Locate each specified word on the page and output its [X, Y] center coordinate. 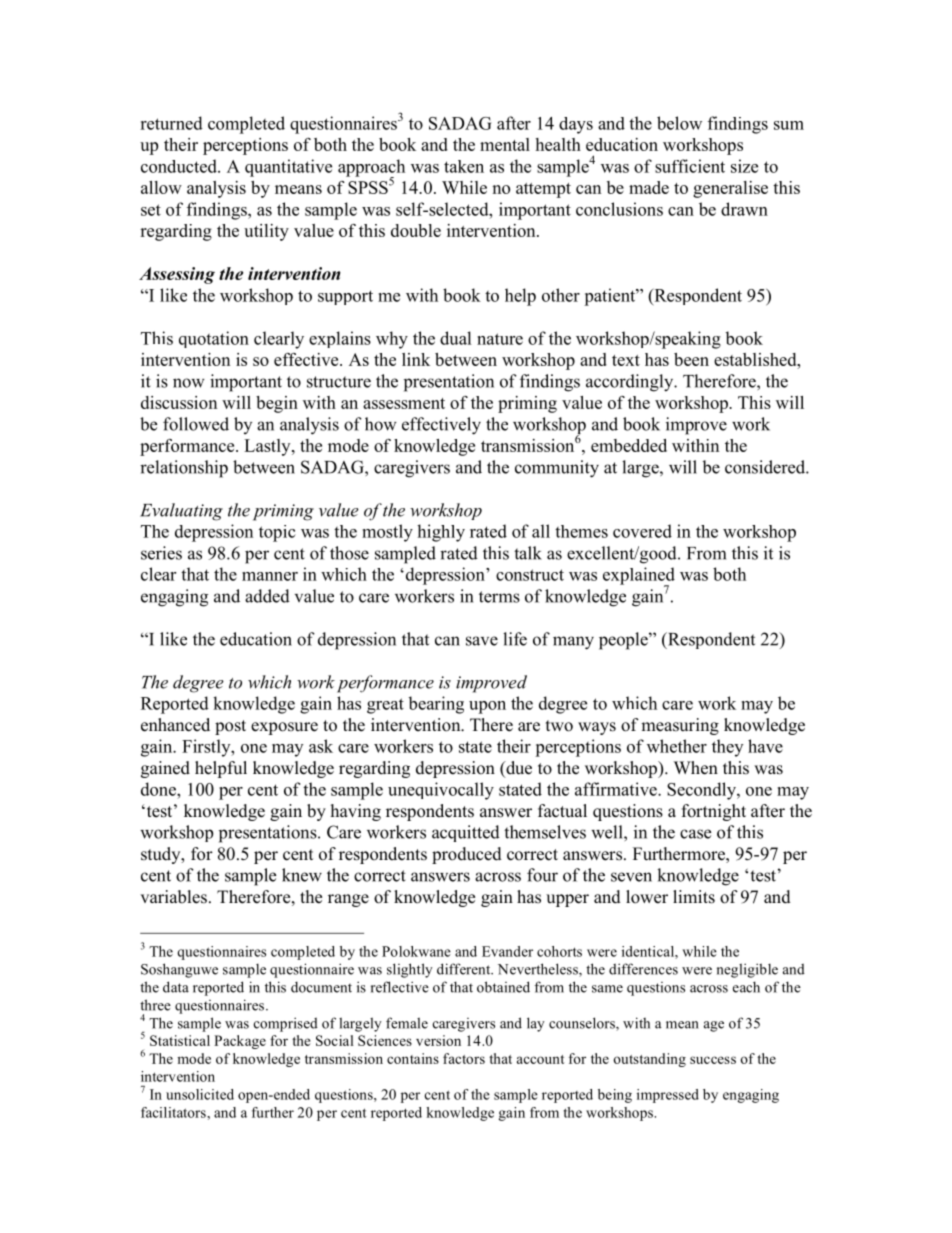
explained [639, 577]
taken [464, 166]
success [713, 1060]
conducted [180, 166]
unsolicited [200, 1094]
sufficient [690, 166]
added [267, 596]
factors [464, 1058]
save [482, 641]
